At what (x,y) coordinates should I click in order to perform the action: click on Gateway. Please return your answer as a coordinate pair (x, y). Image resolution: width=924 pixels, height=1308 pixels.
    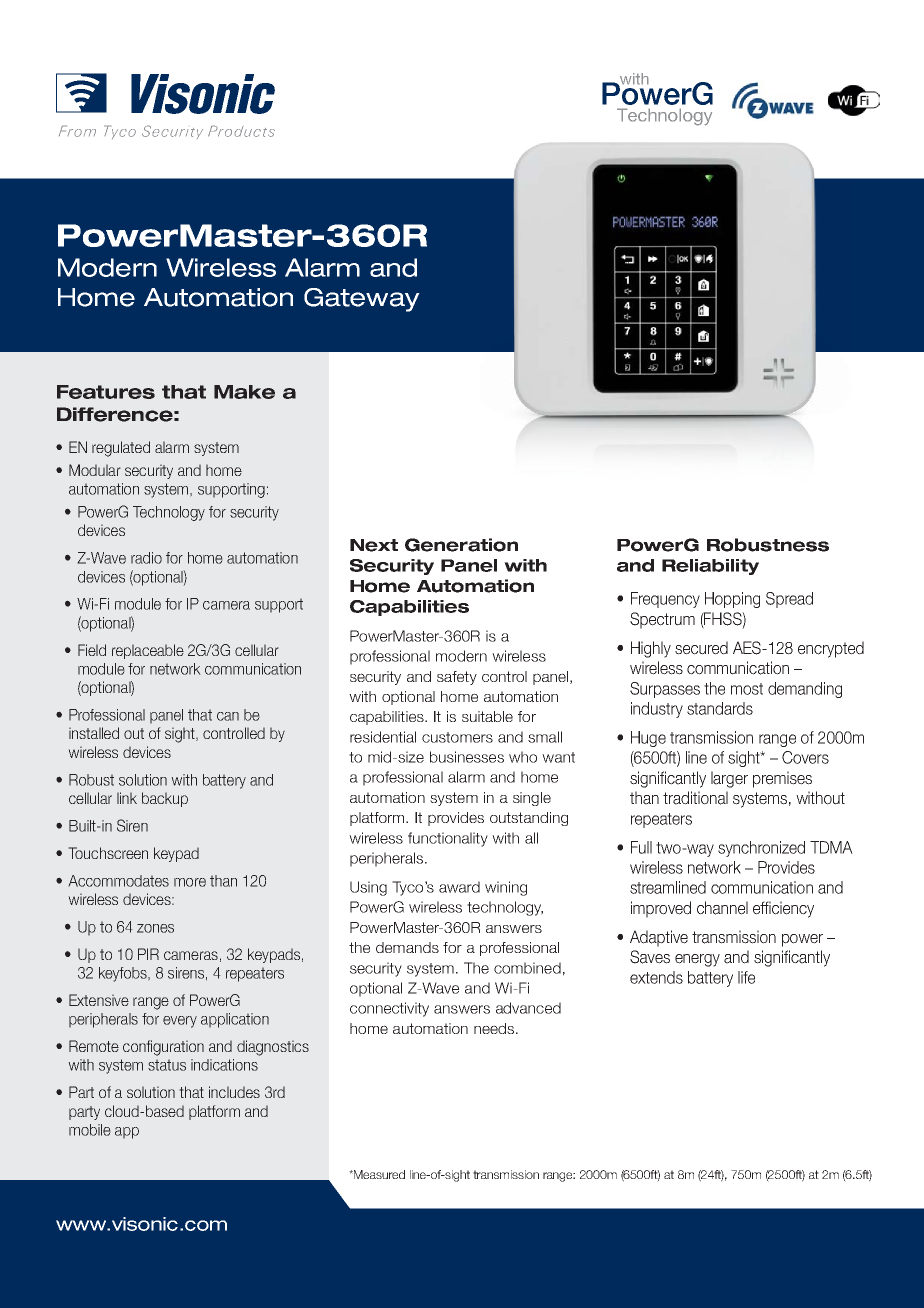
    Looking at the image, I should click on (362, 300).
